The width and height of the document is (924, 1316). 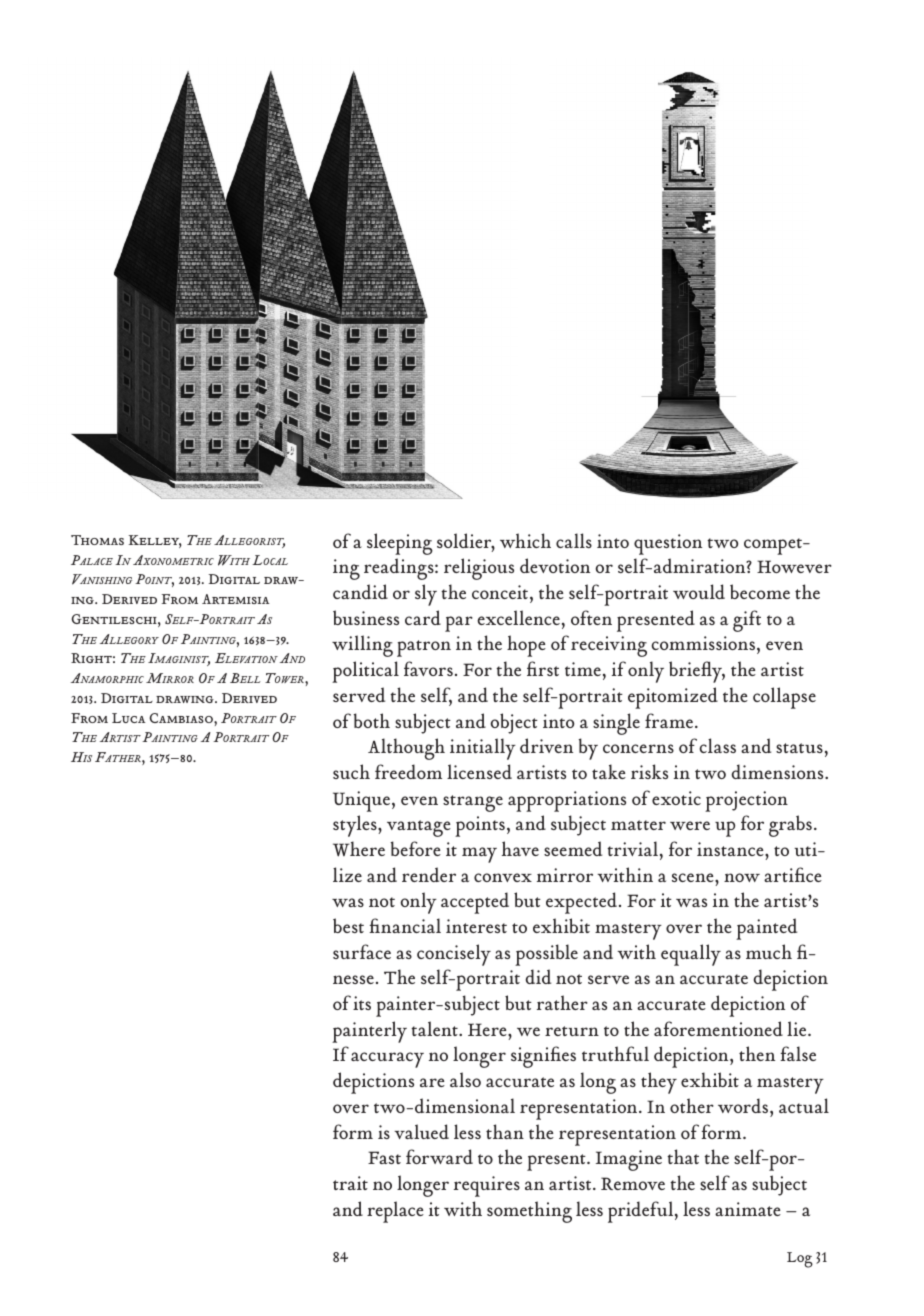 What do you see at coordinates (155, 541) in the document?
I see `Kelley` at bounding box center [155, 541].
